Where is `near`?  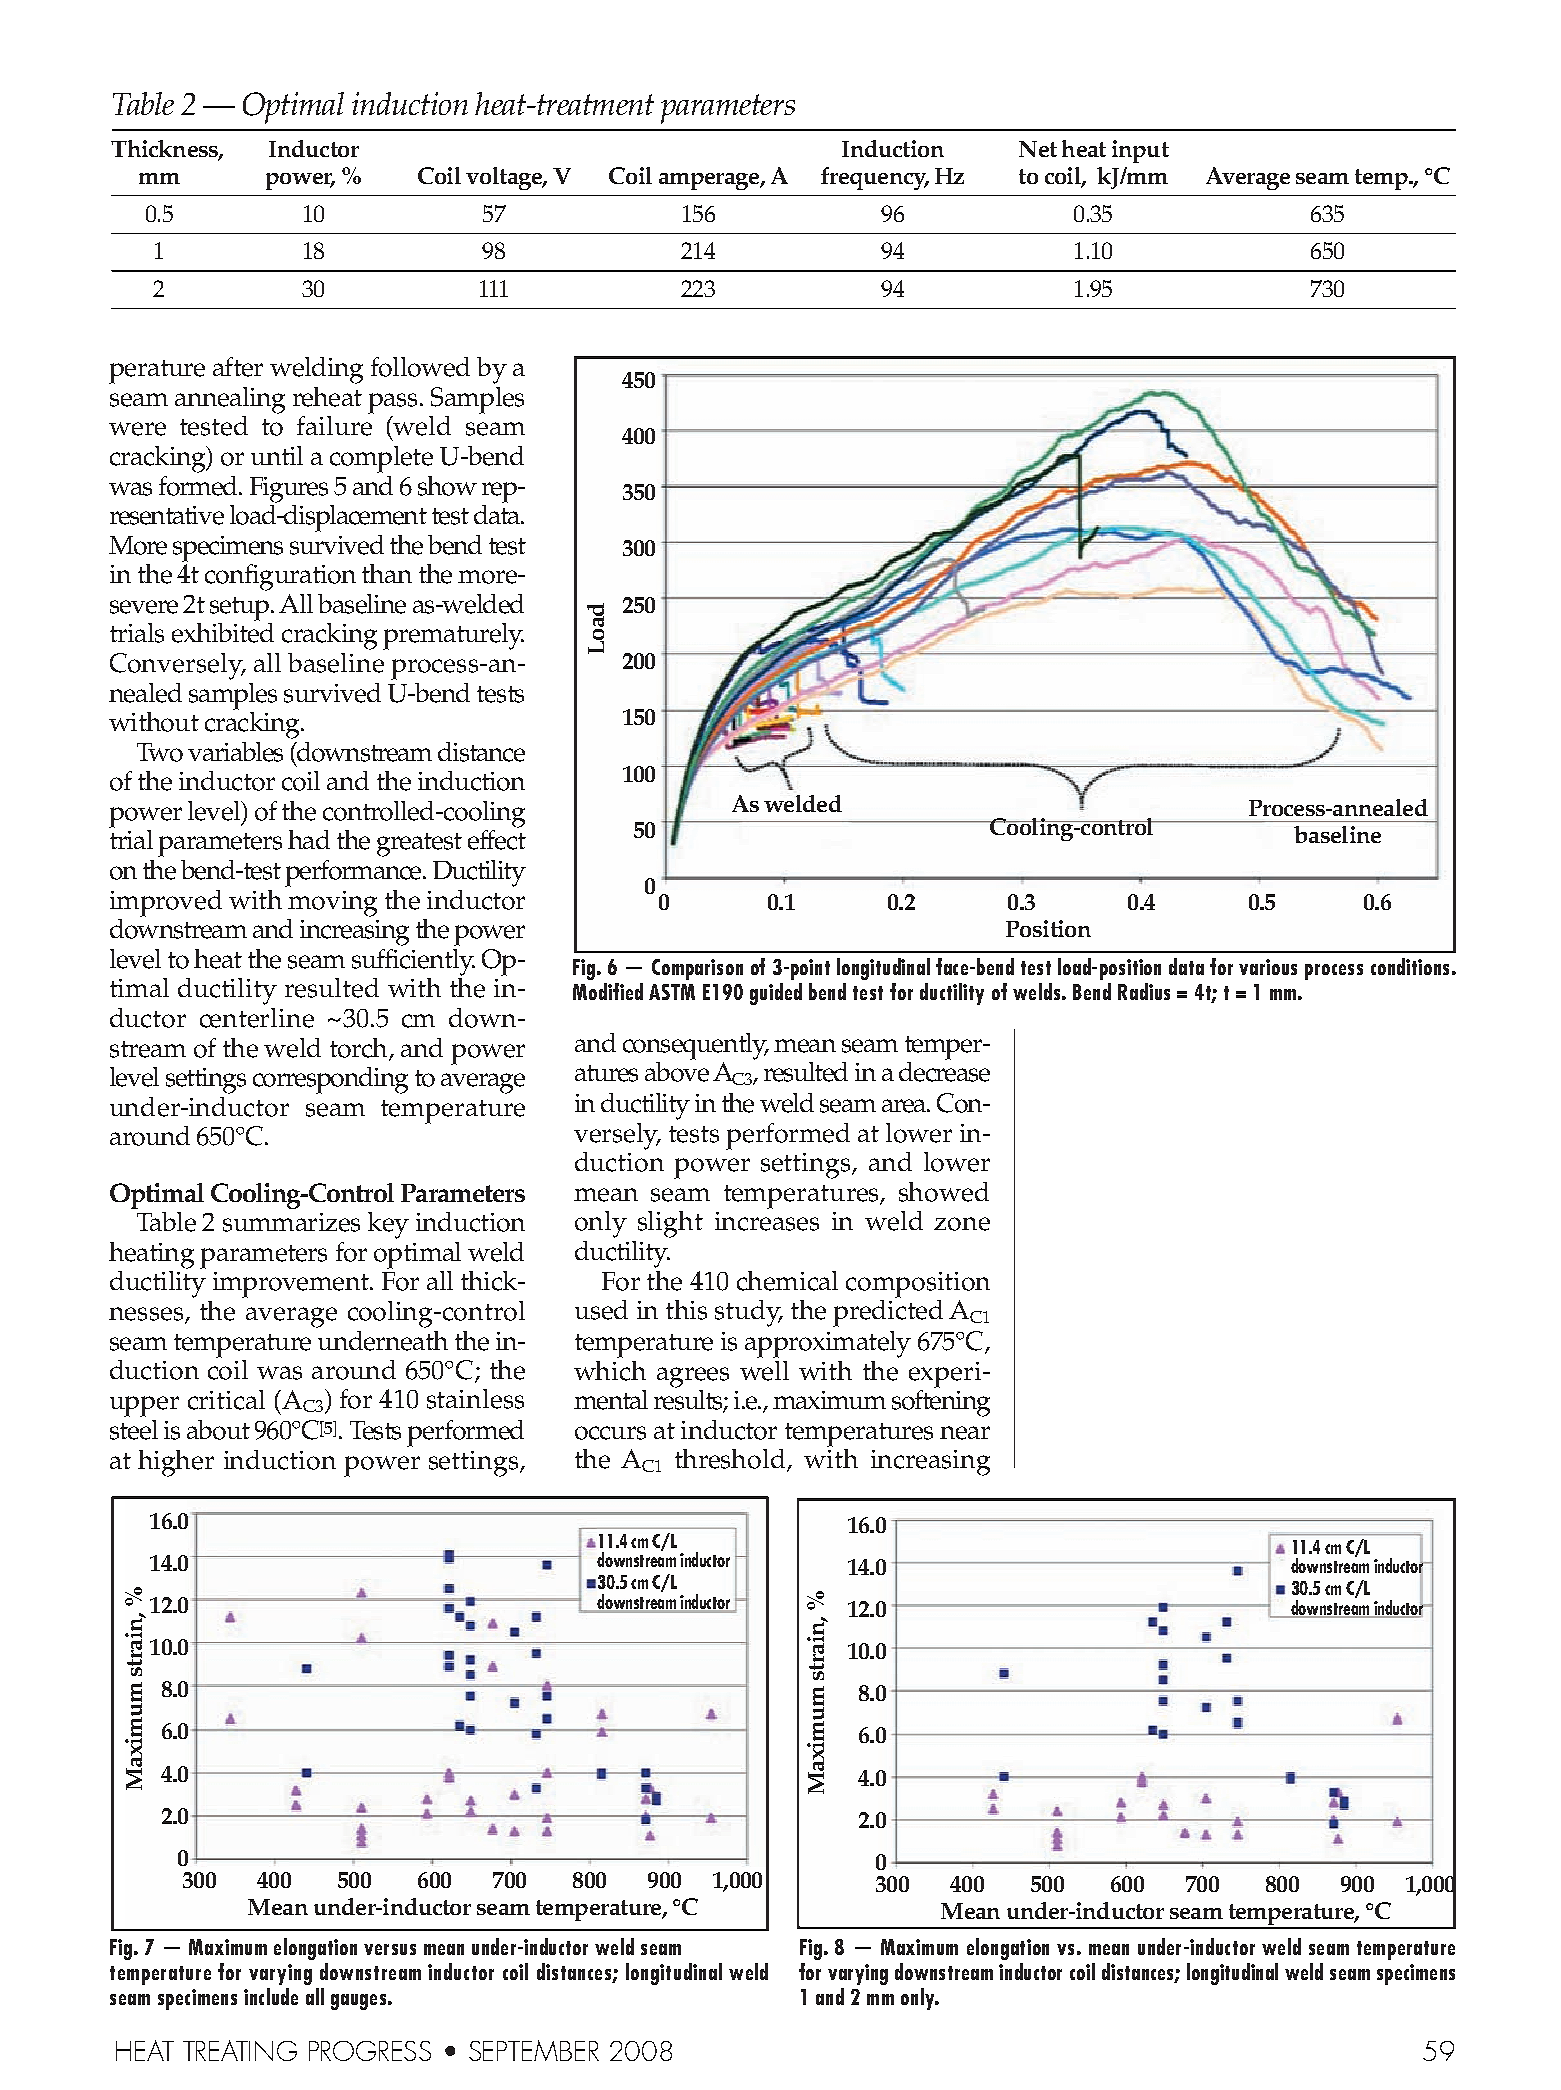 near is located at coordinates (965, 1433).
